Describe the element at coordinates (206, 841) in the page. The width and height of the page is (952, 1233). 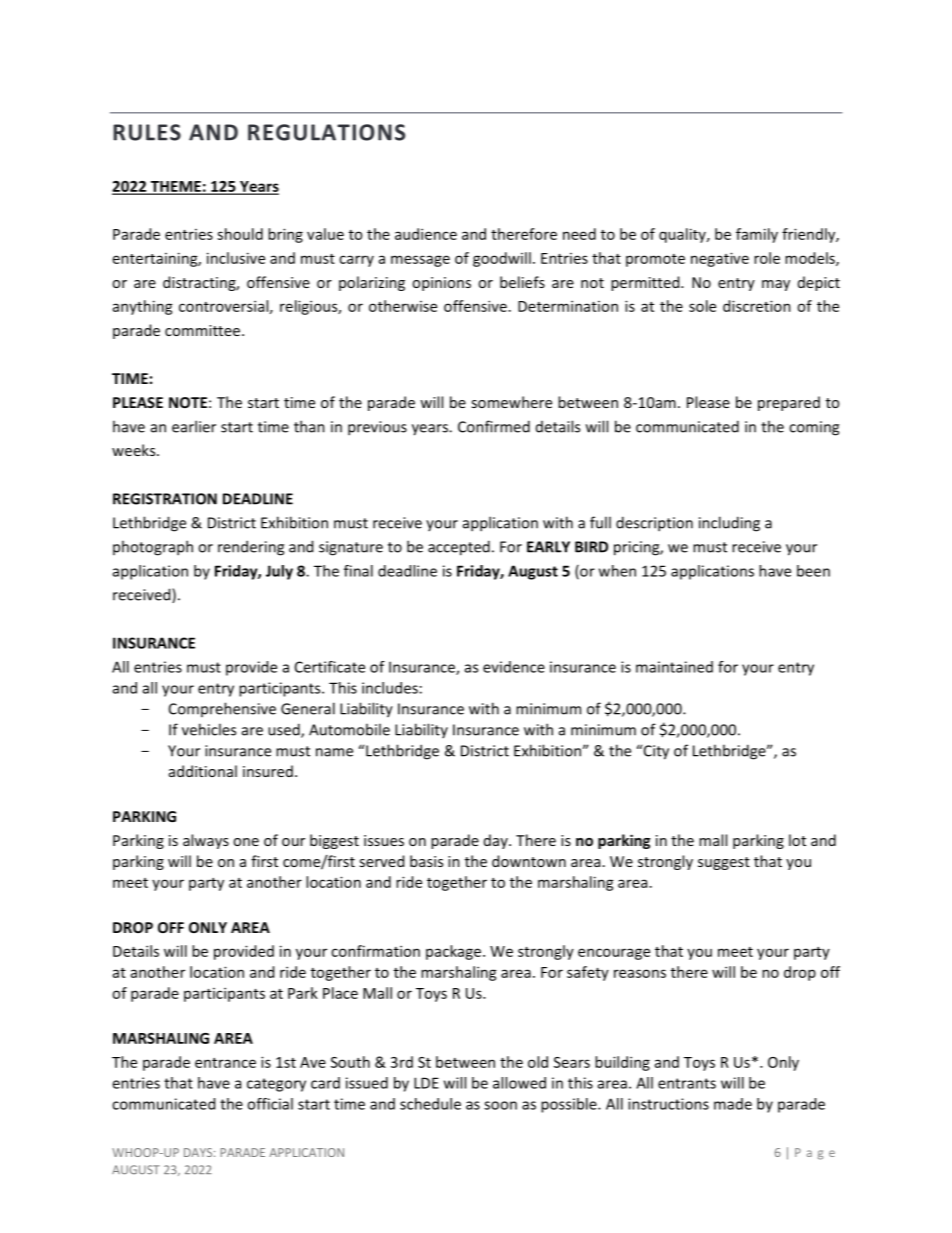
I see `always` at that location.
